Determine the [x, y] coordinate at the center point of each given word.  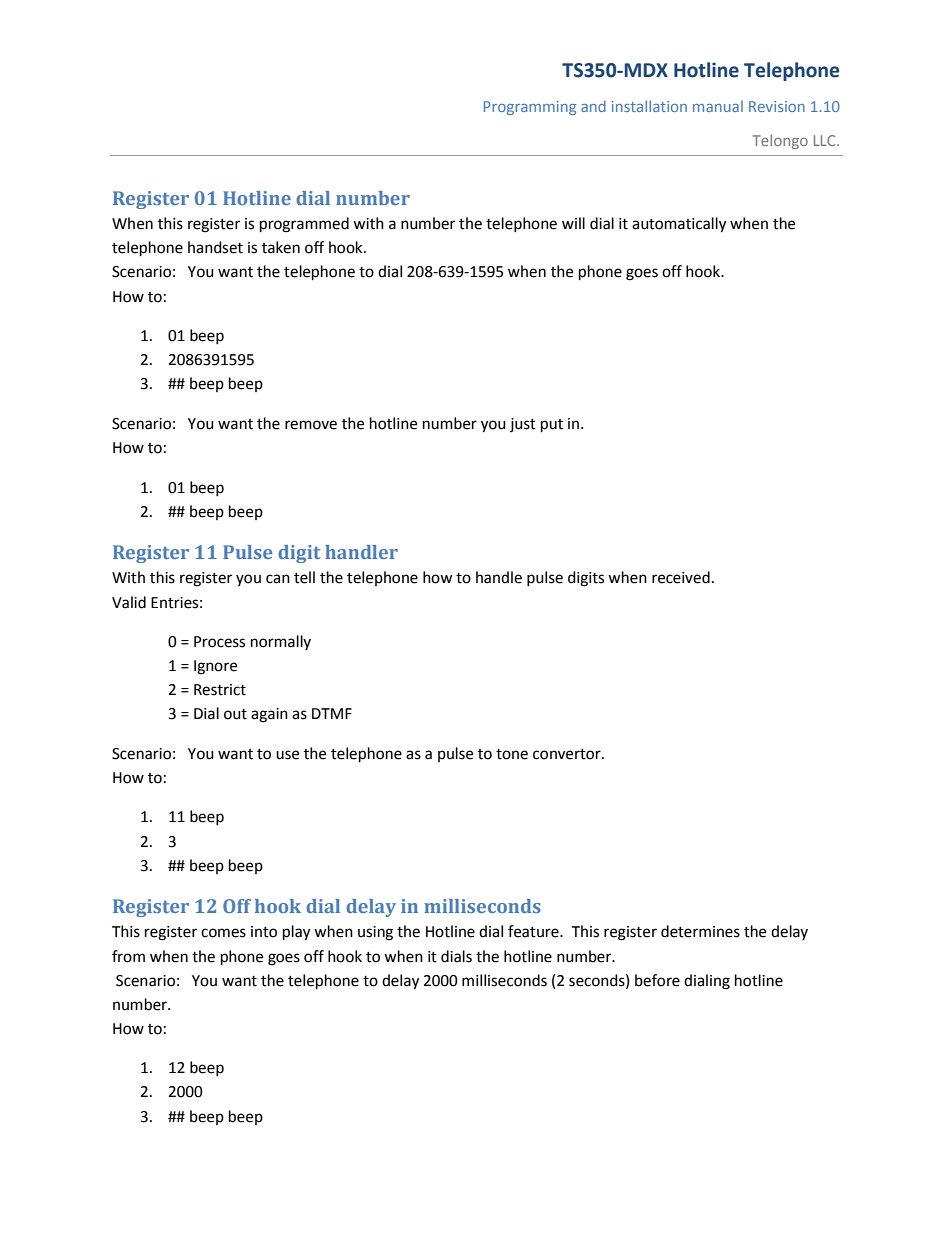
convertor [568, 754]
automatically [679, 225]
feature [534, 931]
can [278, 579]
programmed [304, 225]
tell [304, 577]
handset [215, 247]
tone [512, 754]
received [681, 577]
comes [223, 933]
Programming [530, 108]
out [235, 714]
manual [718, 106]
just [523, 425]
